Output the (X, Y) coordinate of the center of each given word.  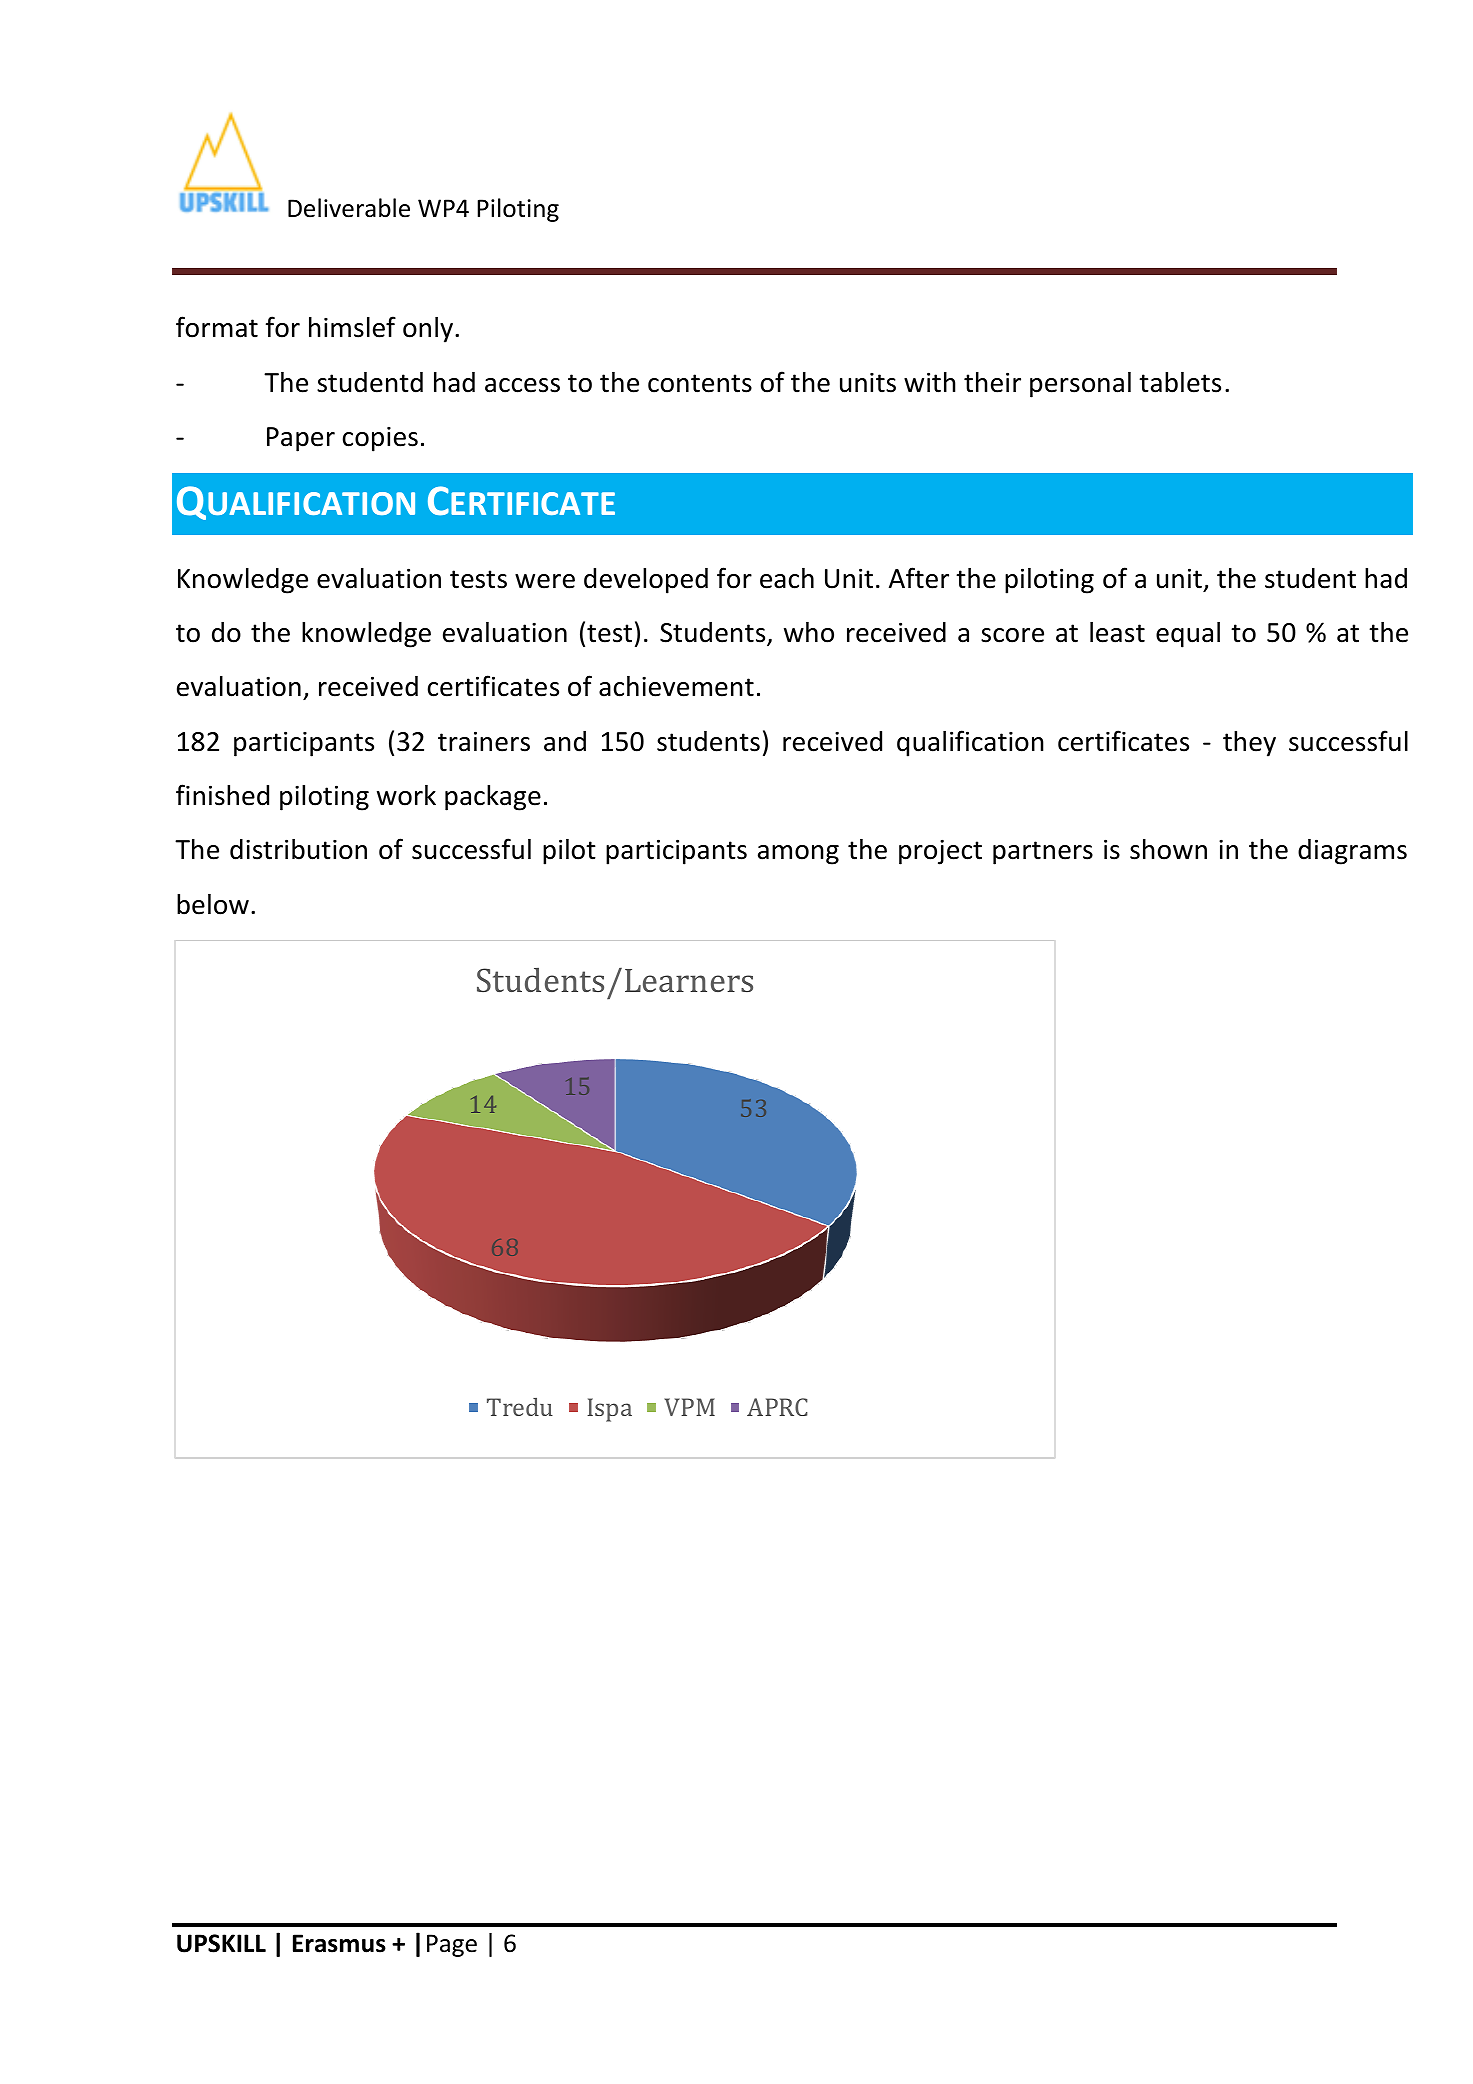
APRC (777, 1407)
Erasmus (339, 1943)
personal (1080, 385)
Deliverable (349, 208)
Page (452, 1945)
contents (700, 383)
